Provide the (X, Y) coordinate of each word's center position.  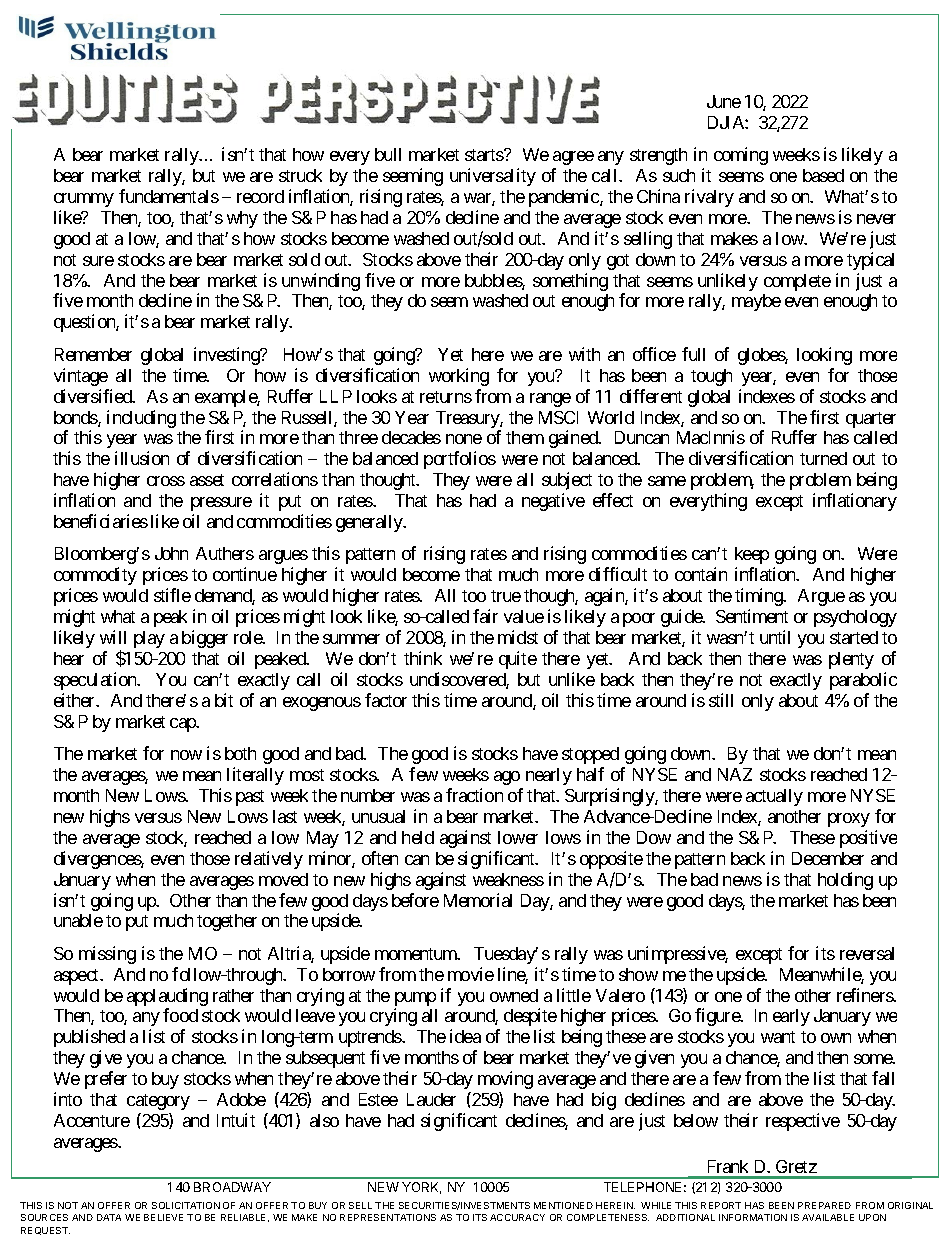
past (250, 798)
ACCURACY (517, 1217)
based (823, 175)
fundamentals (169, 196)
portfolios (460, 460)
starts (485, 155)
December (828, 858)
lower (518, 837)
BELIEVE (163, 1217)
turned (823, 458)
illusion (142, 458)
